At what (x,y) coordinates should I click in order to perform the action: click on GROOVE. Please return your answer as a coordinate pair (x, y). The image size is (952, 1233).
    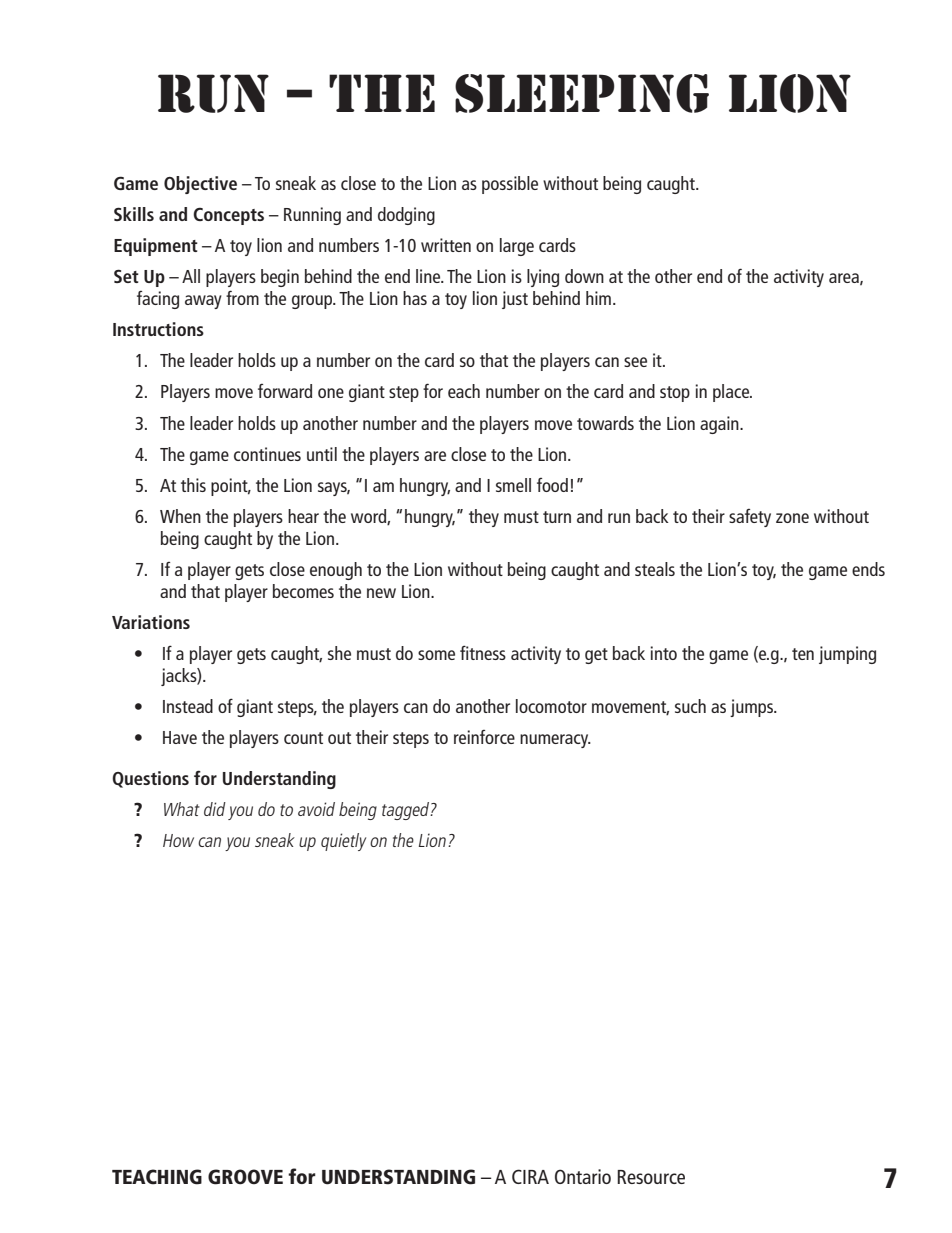
    Looking at the image, I should click on (245, 1177).
